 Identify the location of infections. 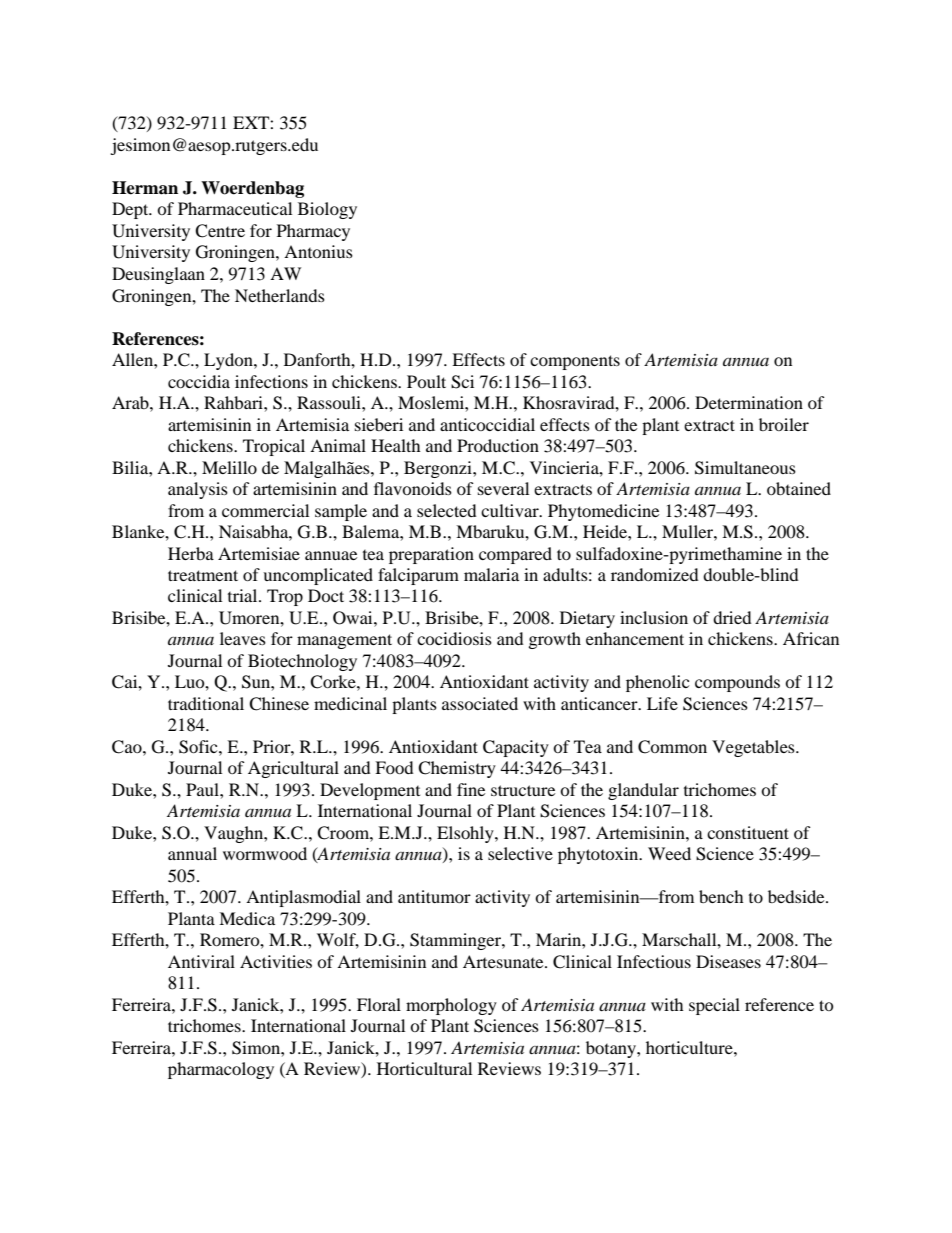
(271, 381).
